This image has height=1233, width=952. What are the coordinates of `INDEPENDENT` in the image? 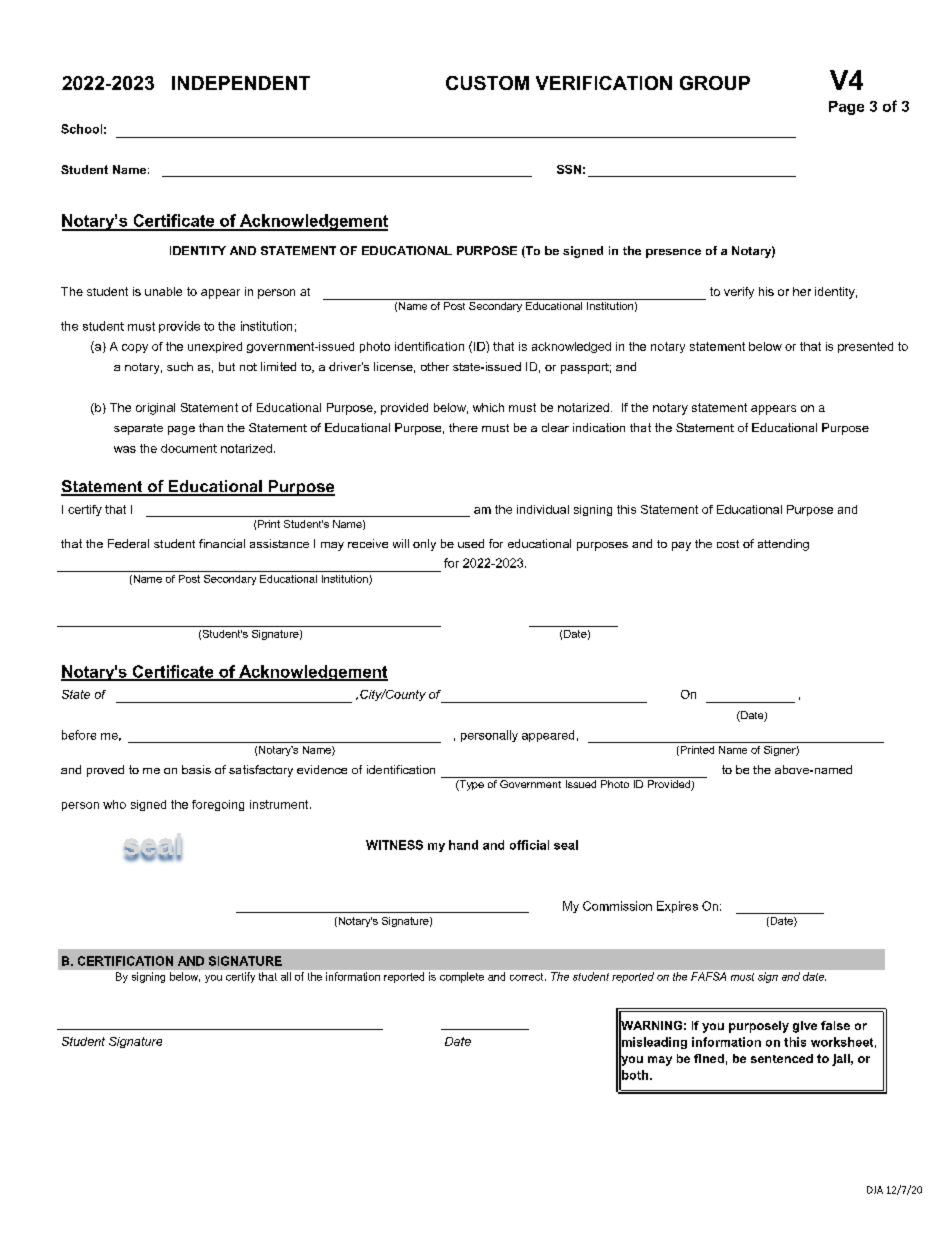 It's located at (241, 83).
